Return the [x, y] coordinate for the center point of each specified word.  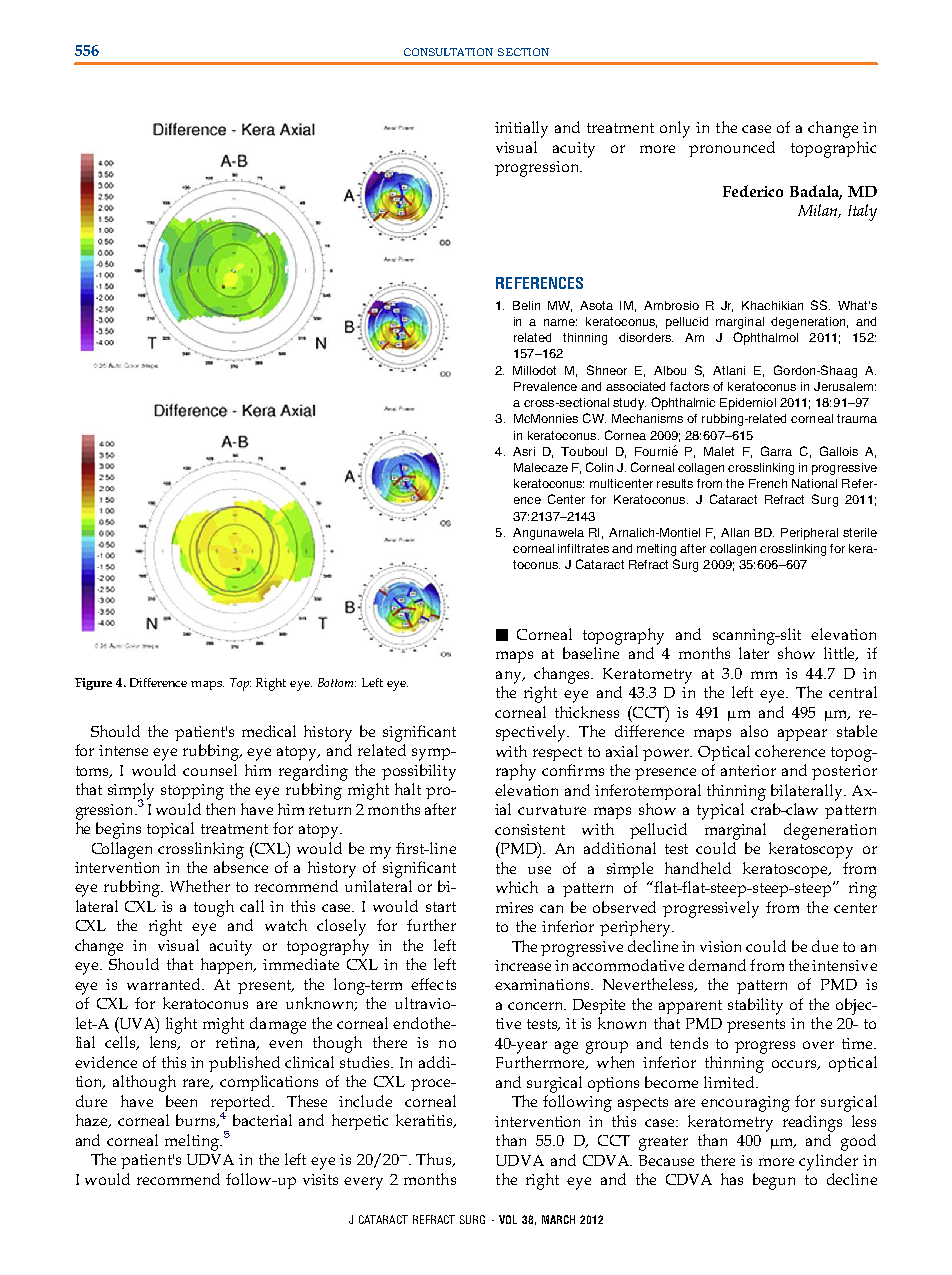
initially [521, 129]
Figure [93, 684]
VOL [508, 1219]
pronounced [732, 149]
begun [774, 1181]
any [510, 677]
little [841, 654]
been [181, 1101]
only [675, 129]
